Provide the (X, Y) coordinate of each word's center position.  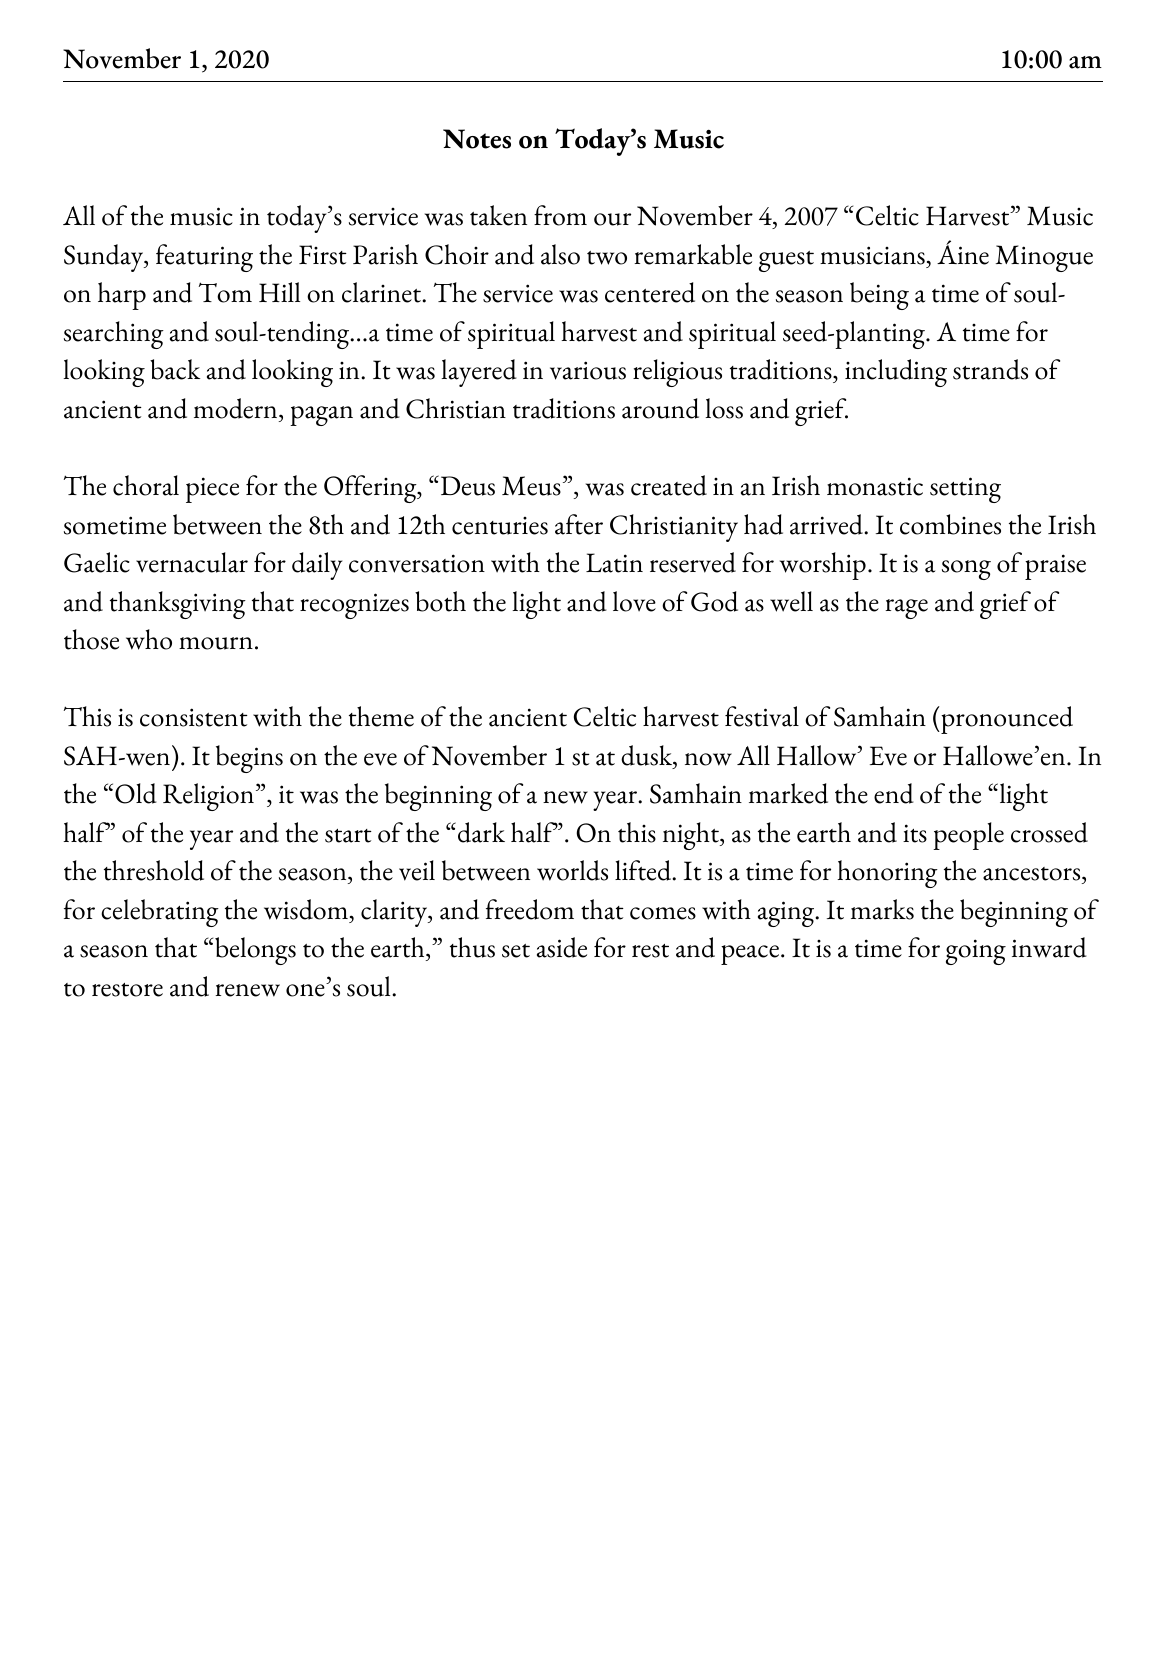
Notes (477, 139)
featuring (204, 258)
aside (562, 947)
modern (237, 408)
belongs (255, 951)
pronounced (1006, 720)
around (660, 408)
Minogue (1044, 258)
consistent (194, 717)
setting (965, 490)
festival (762, 716)
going (976, 952)
